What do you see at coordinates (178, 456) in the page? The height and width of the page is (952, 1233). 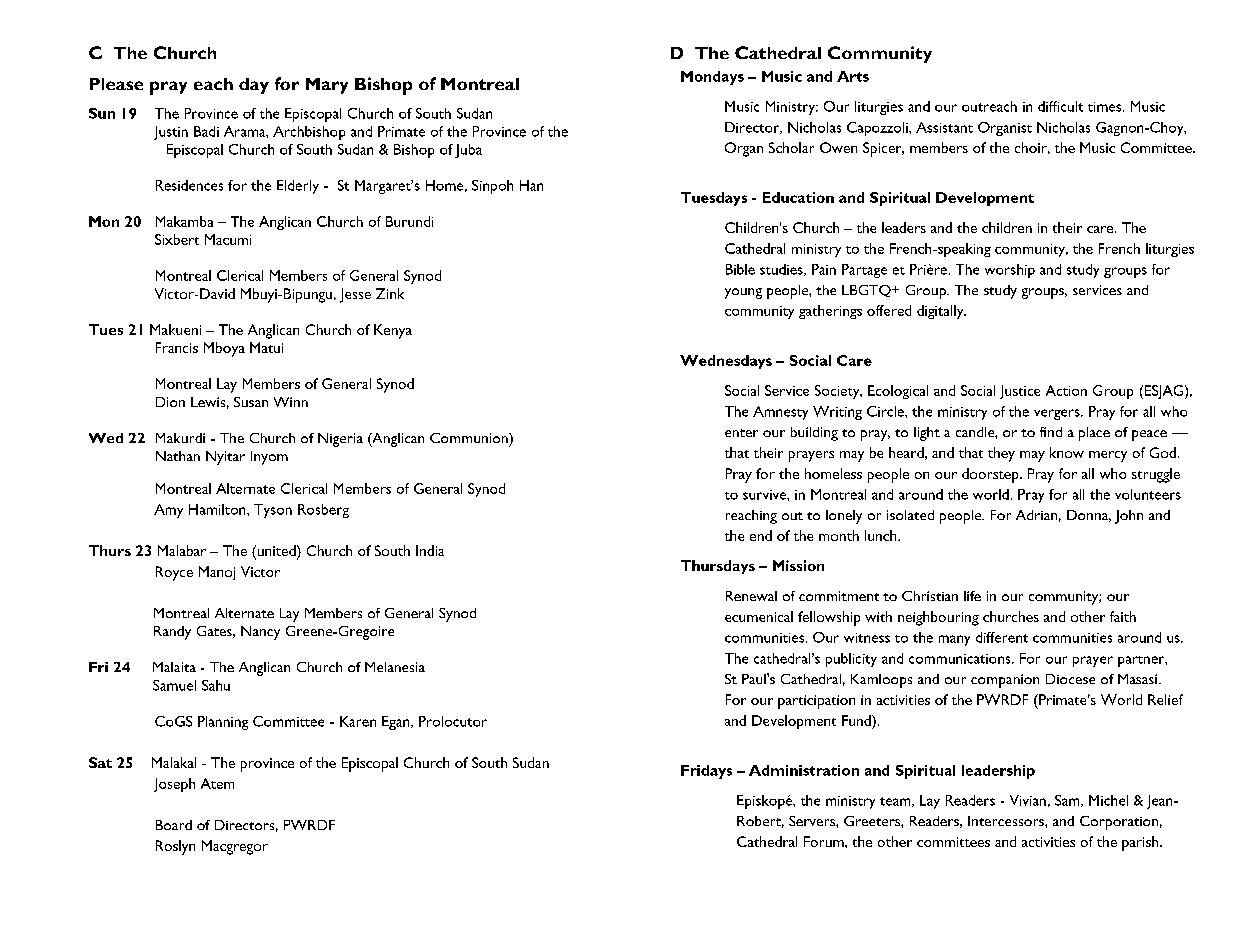 I see `Nathan` at bounding box center [178, 456].
